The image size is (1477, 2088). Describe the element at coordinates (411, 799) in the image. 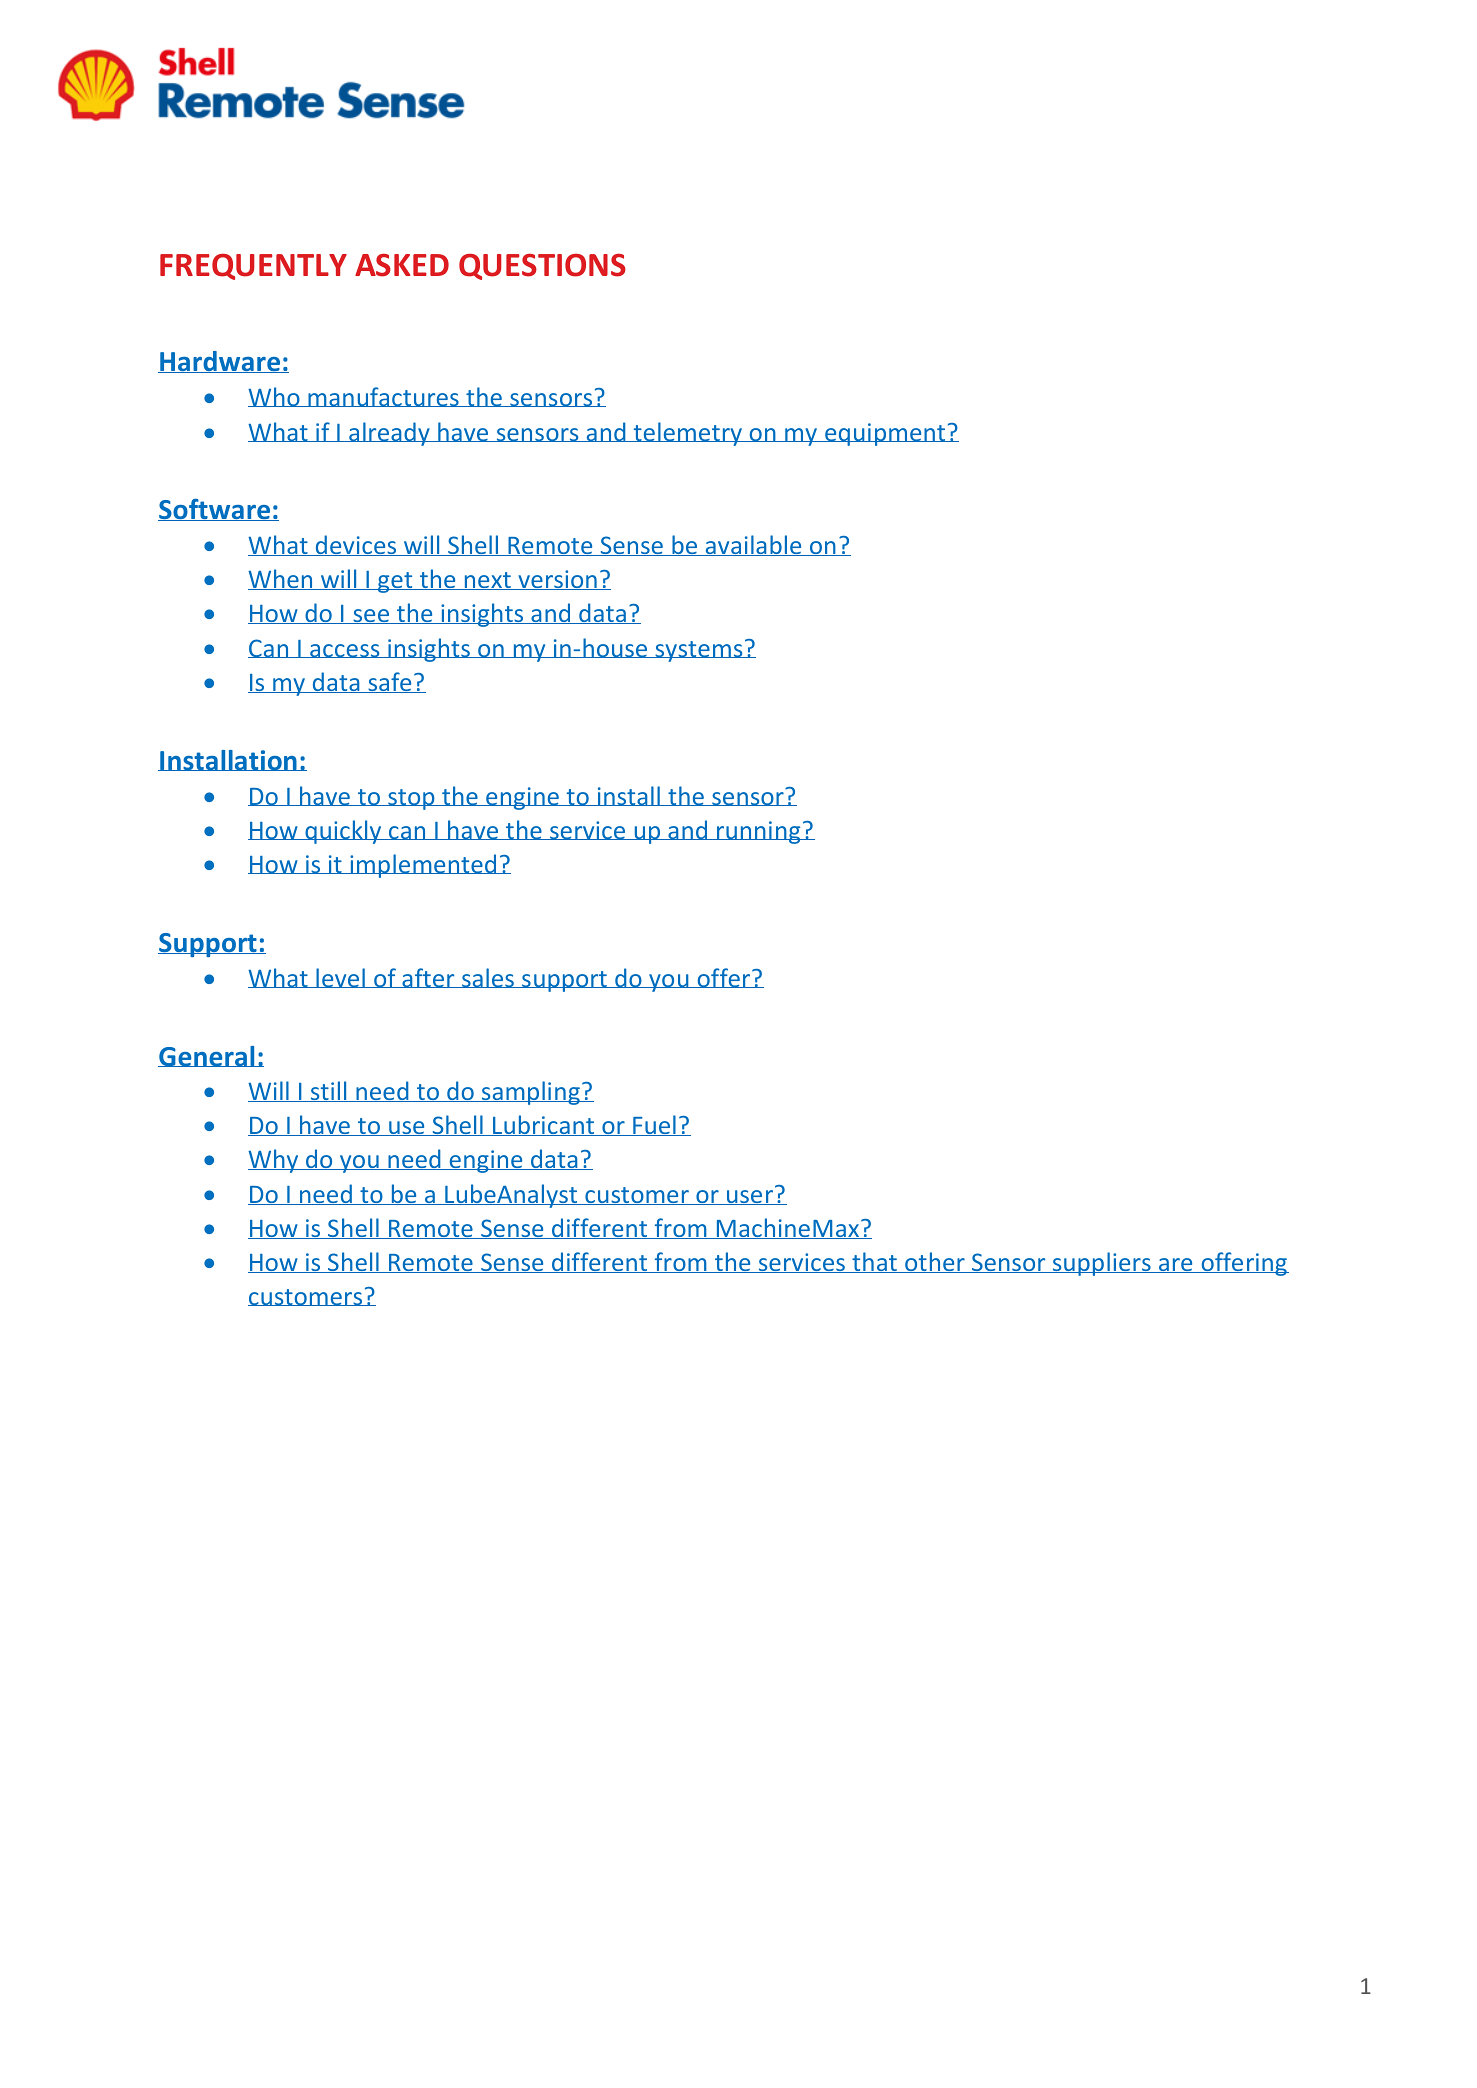

I see `stop` at that location.
